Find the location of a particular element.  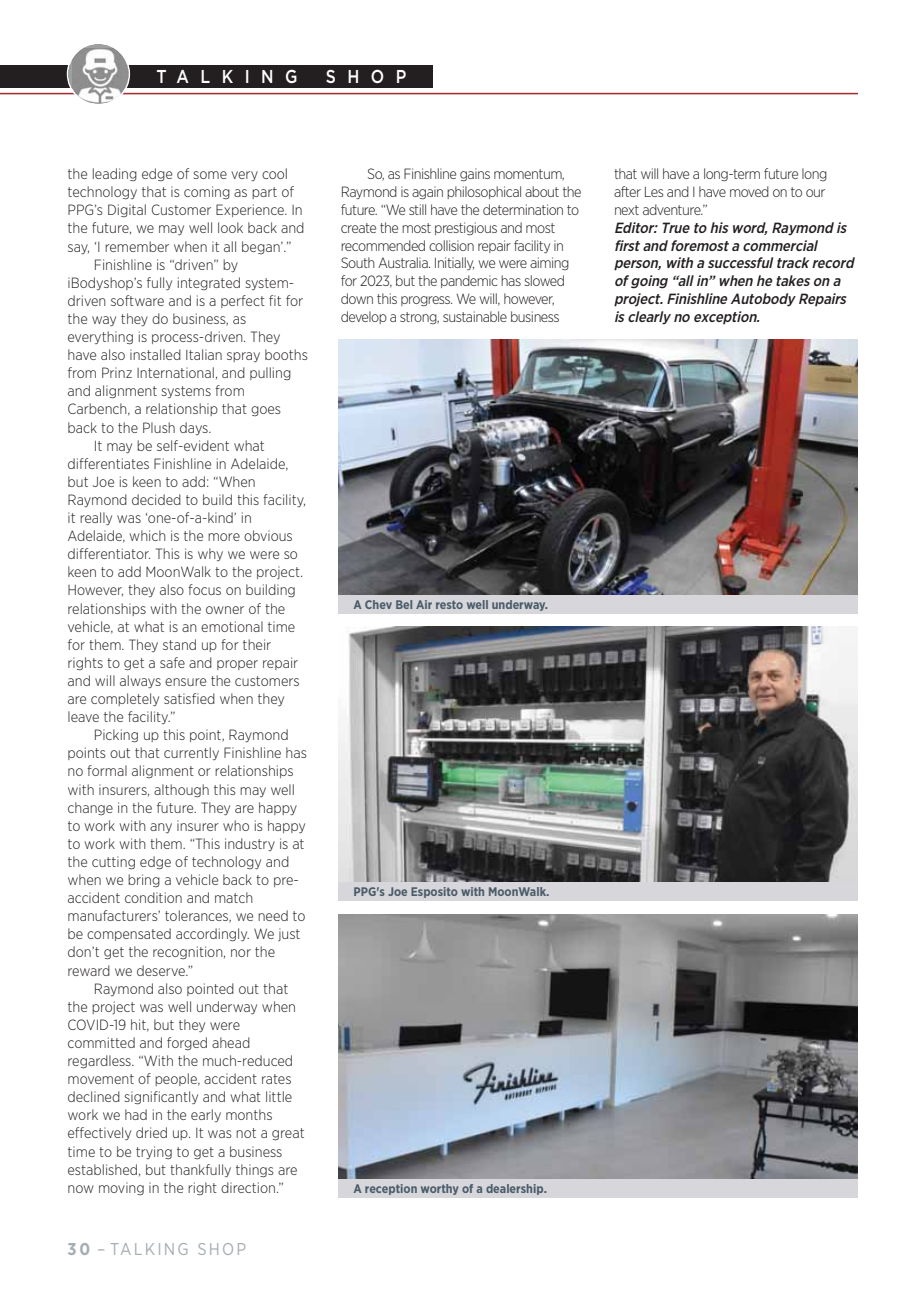

again is located at coordinates (427, 193).
